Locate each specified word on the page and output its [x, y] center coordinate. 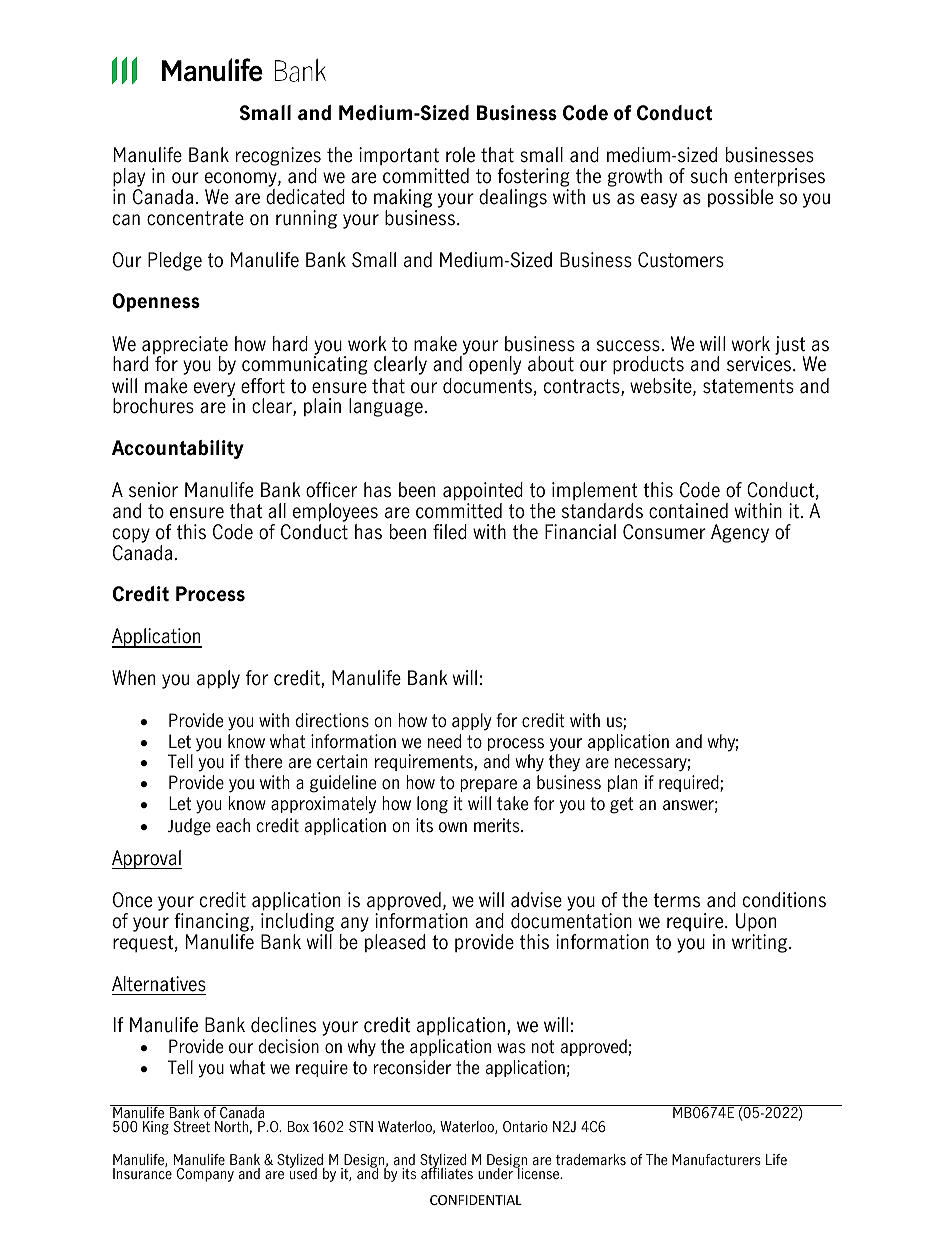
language [387, 407]
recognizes [278, 158]
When [133, 678]
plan [622, 783]
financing [211, 924]
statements [748, 386]
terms [676, 900]
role [460, 155]
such [709, 176]
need [444, 741]
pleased [395, 943]
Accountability [178, 449]
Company [205, 1175]
